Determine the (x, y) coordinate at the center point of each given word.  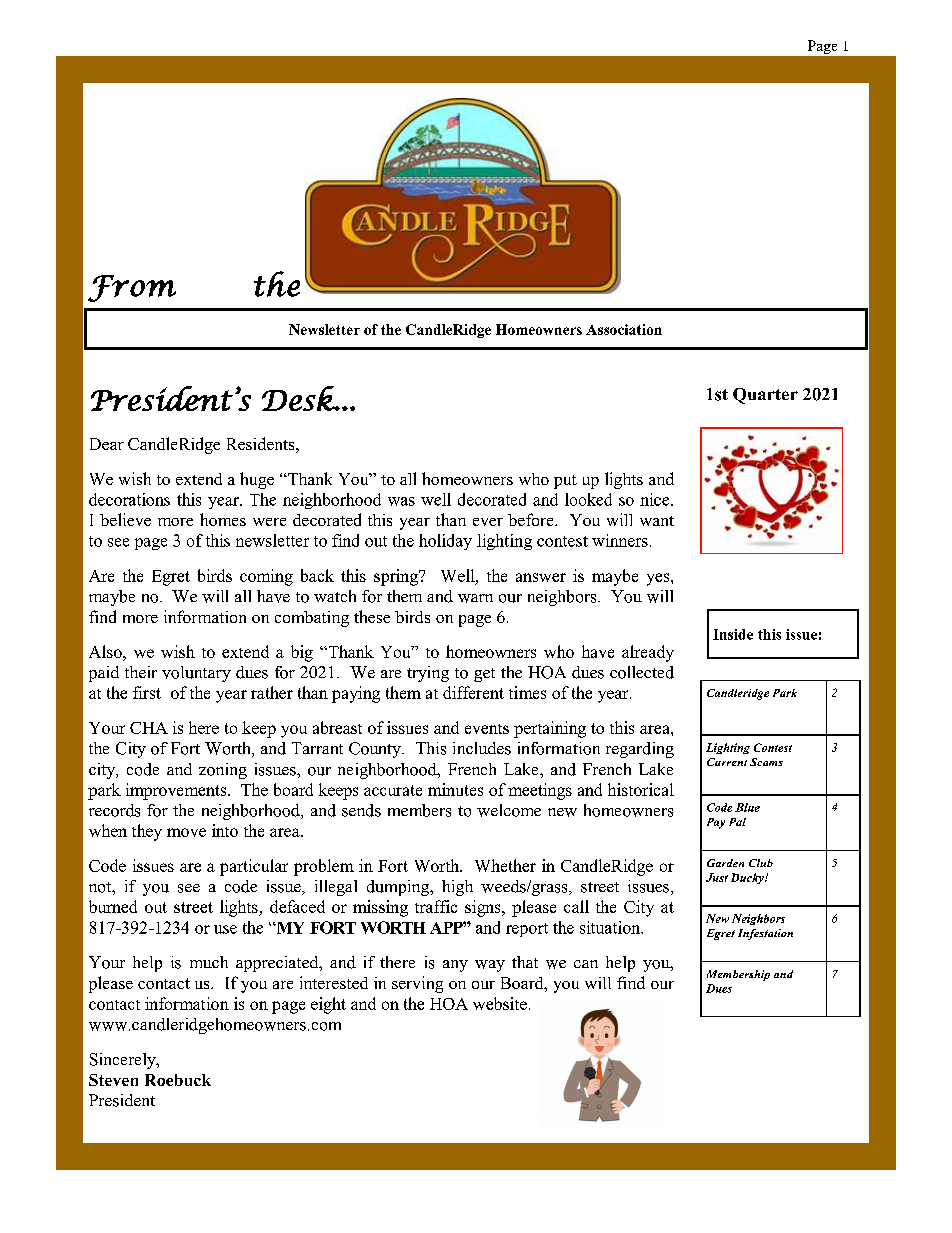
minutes (455, 789)
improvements (177, 791)
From (132, 288)
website (500, 1003)
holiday (445, 542)
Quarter (765, 396)
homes (223, 519)
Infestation (765, 934)
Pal (737, 822)
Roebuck (178, 1080)
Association (624, 329)
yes (659, 579)
